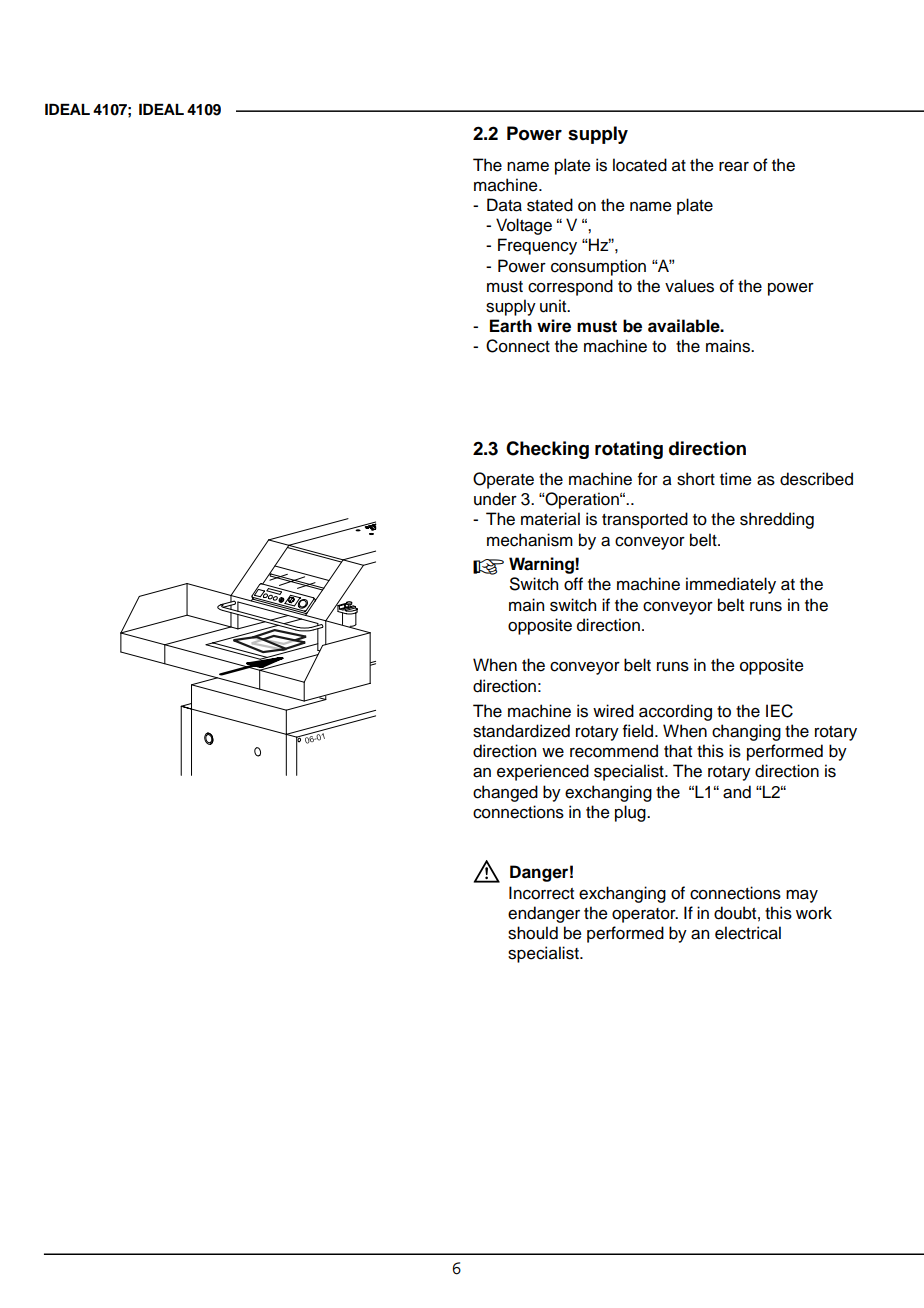 The height and width of the screenshot is (1308, 924). What do you see at coordinates (777, 520) in the screenshot?
I see `shredding` at bounding box center [777, 520].
